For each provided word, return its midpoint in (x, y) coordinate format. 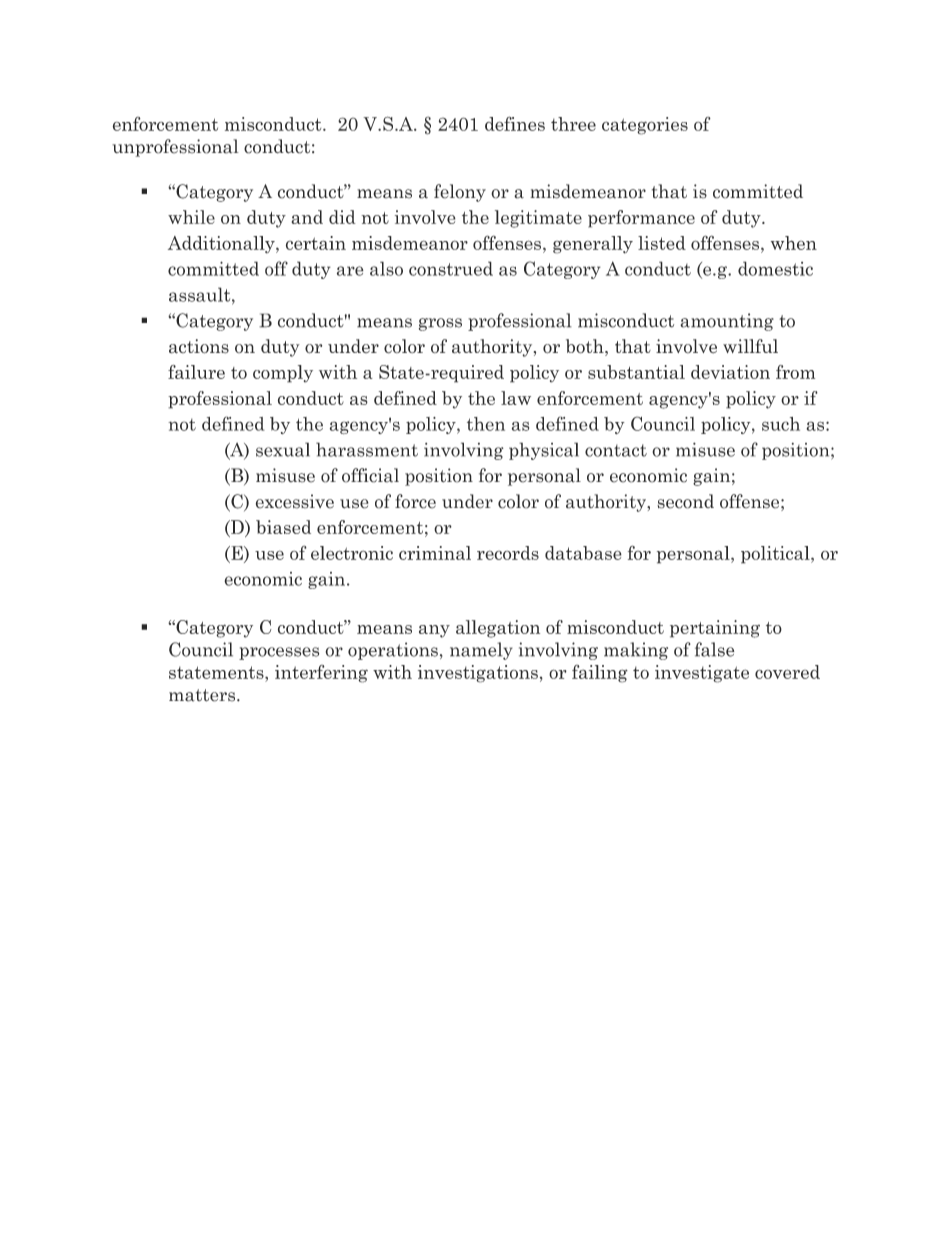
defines (515, 123)
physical (544, 451)
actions (199, 346)
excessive (295, 501)
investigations (478, 674)
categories (645, 126)
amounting (727, 322)
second (685, 501)
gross (440, 324)
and (307, 217)
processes (279, 653)
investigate (702, 674)
